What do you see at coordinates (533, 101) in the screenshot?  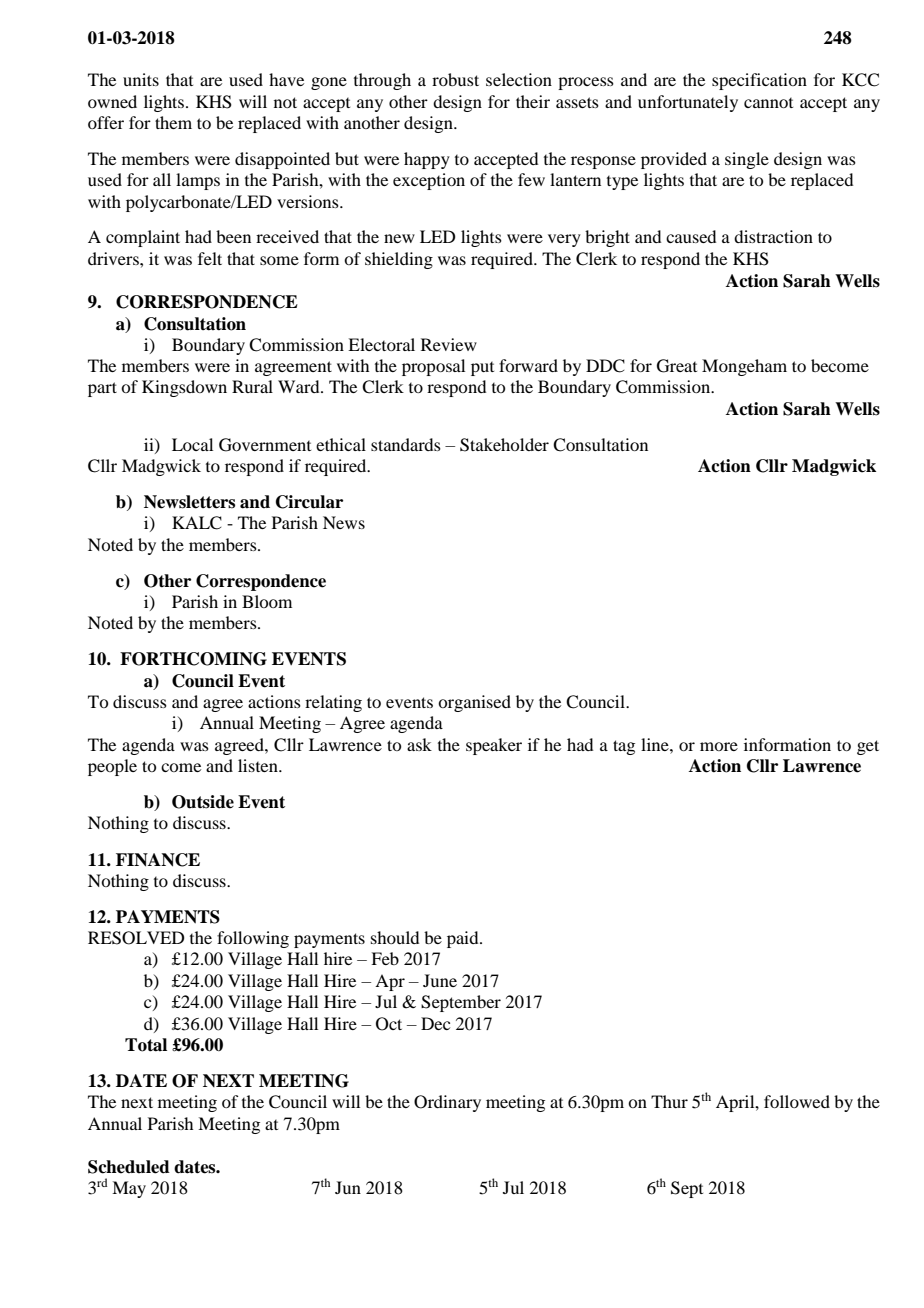 I see `their` at bounding box center [533, 101].
